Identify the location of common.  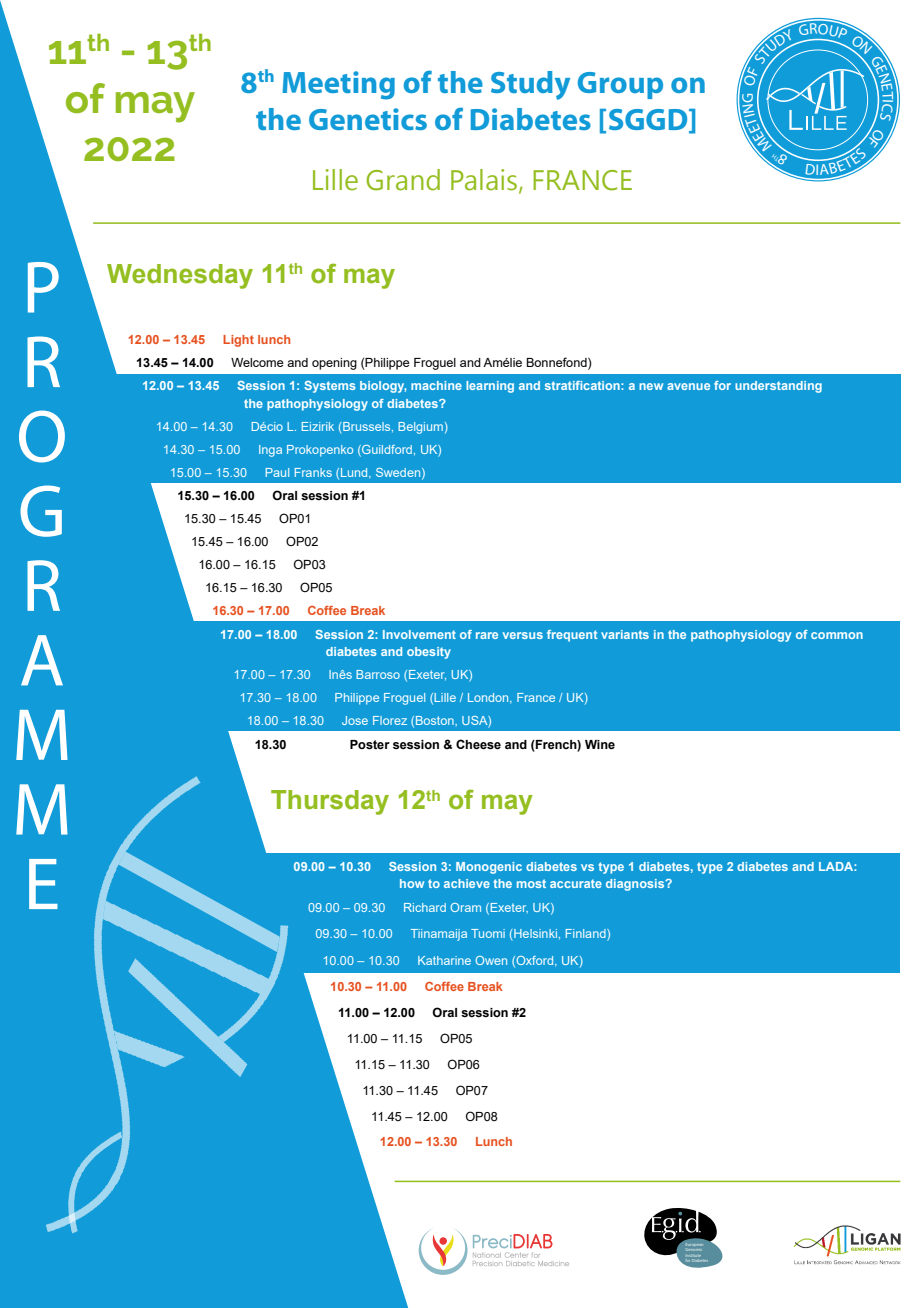
(837, 635).
